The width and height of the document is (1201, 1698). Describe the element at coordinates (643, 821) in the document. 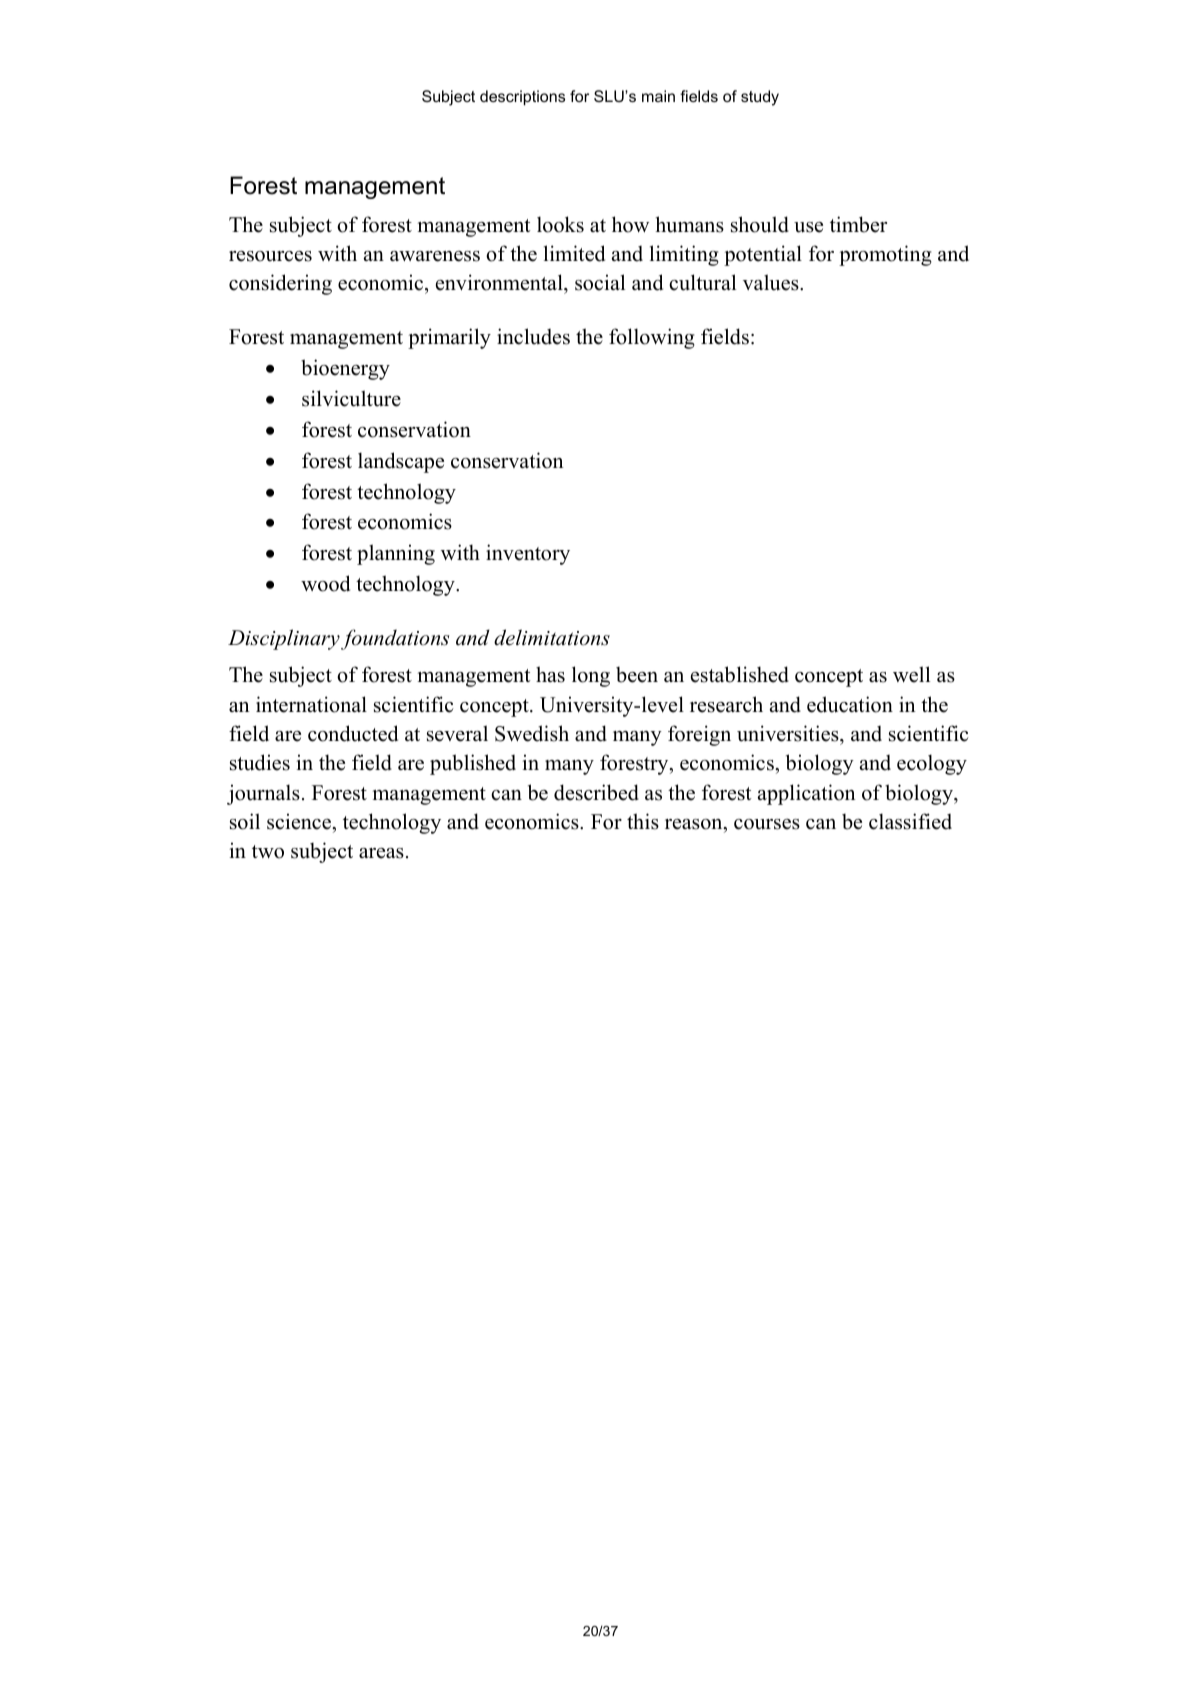

I see `this` at that location.
